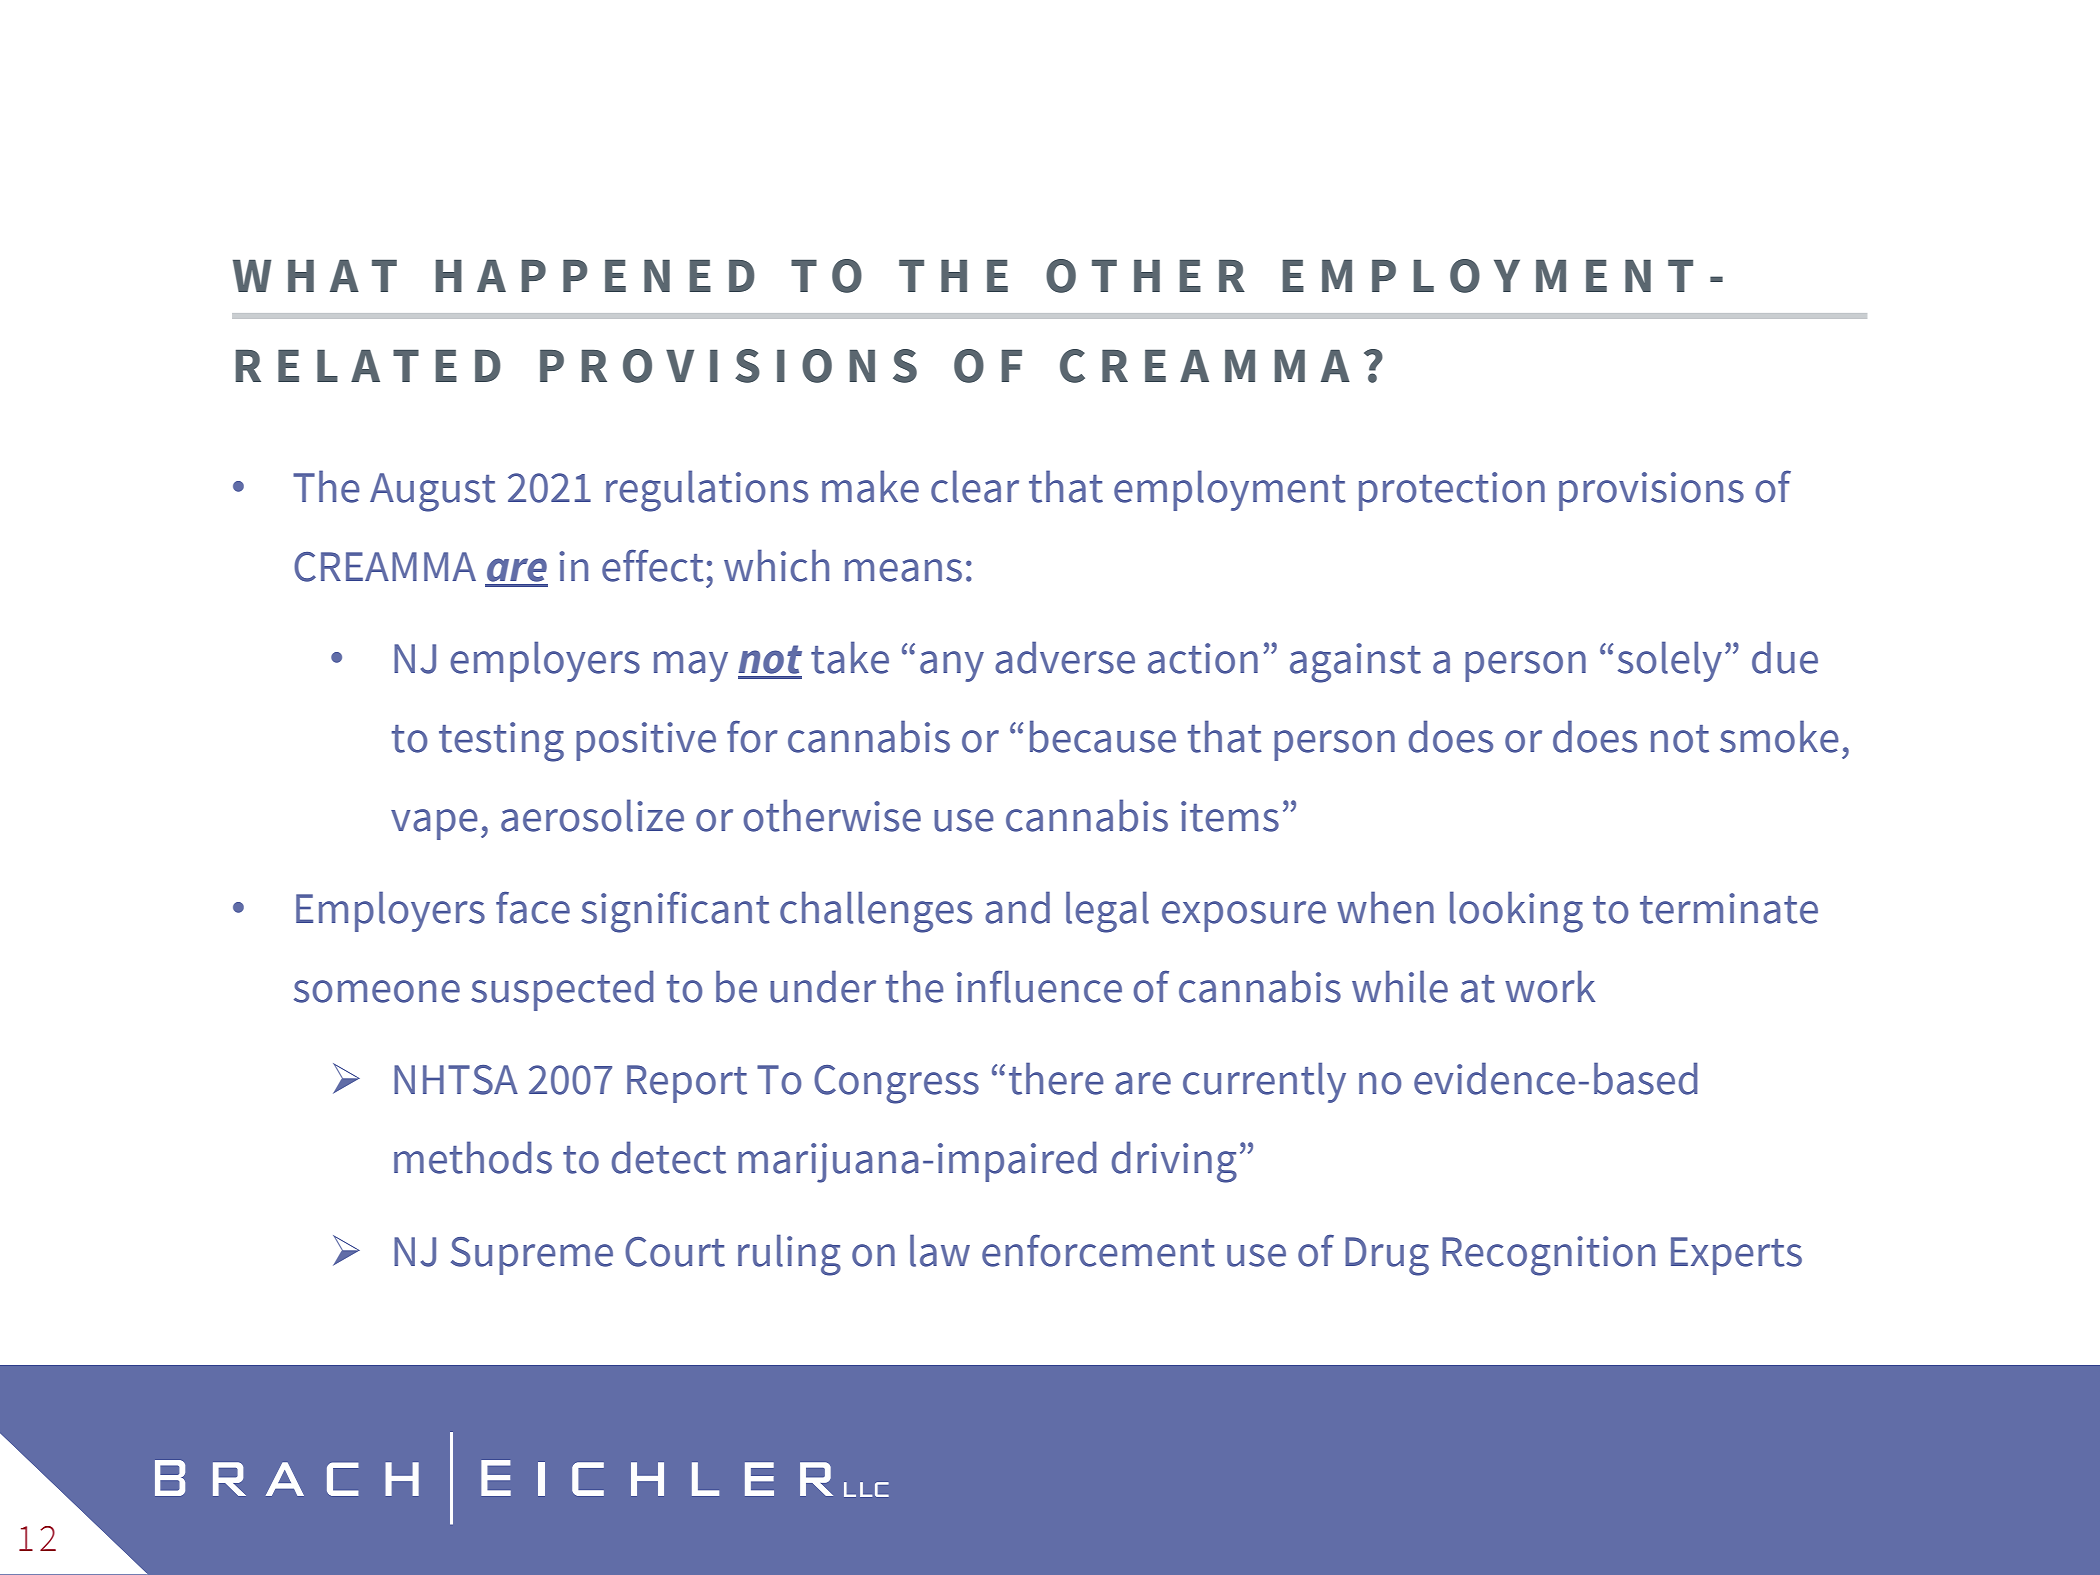 The width and height of the screenshot is (2100, 1575). I want to click on protection, so click(1452, 491).
